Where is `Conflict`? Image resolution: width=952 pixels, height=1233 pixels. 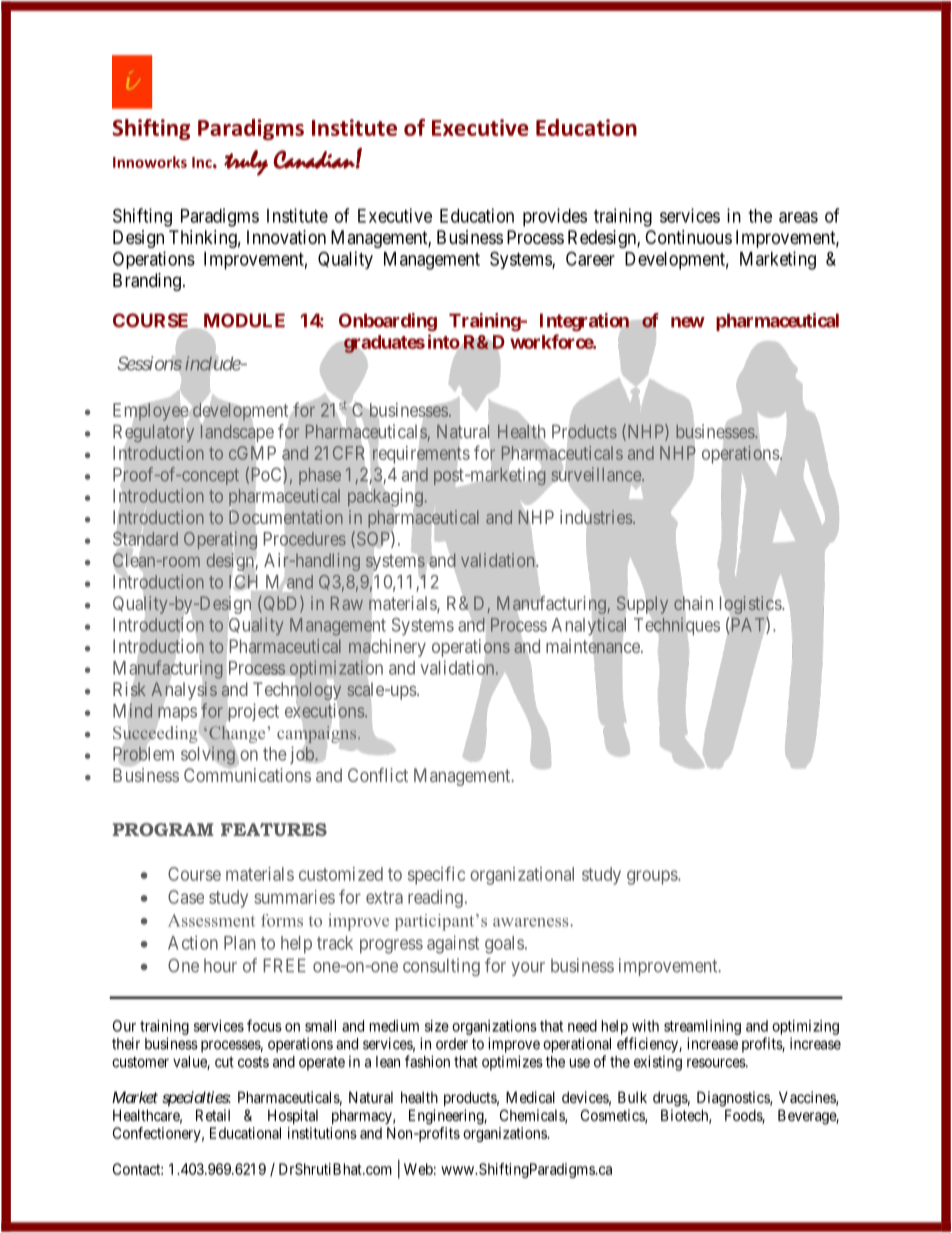
Conflict is located at coordinates (378, 775).
